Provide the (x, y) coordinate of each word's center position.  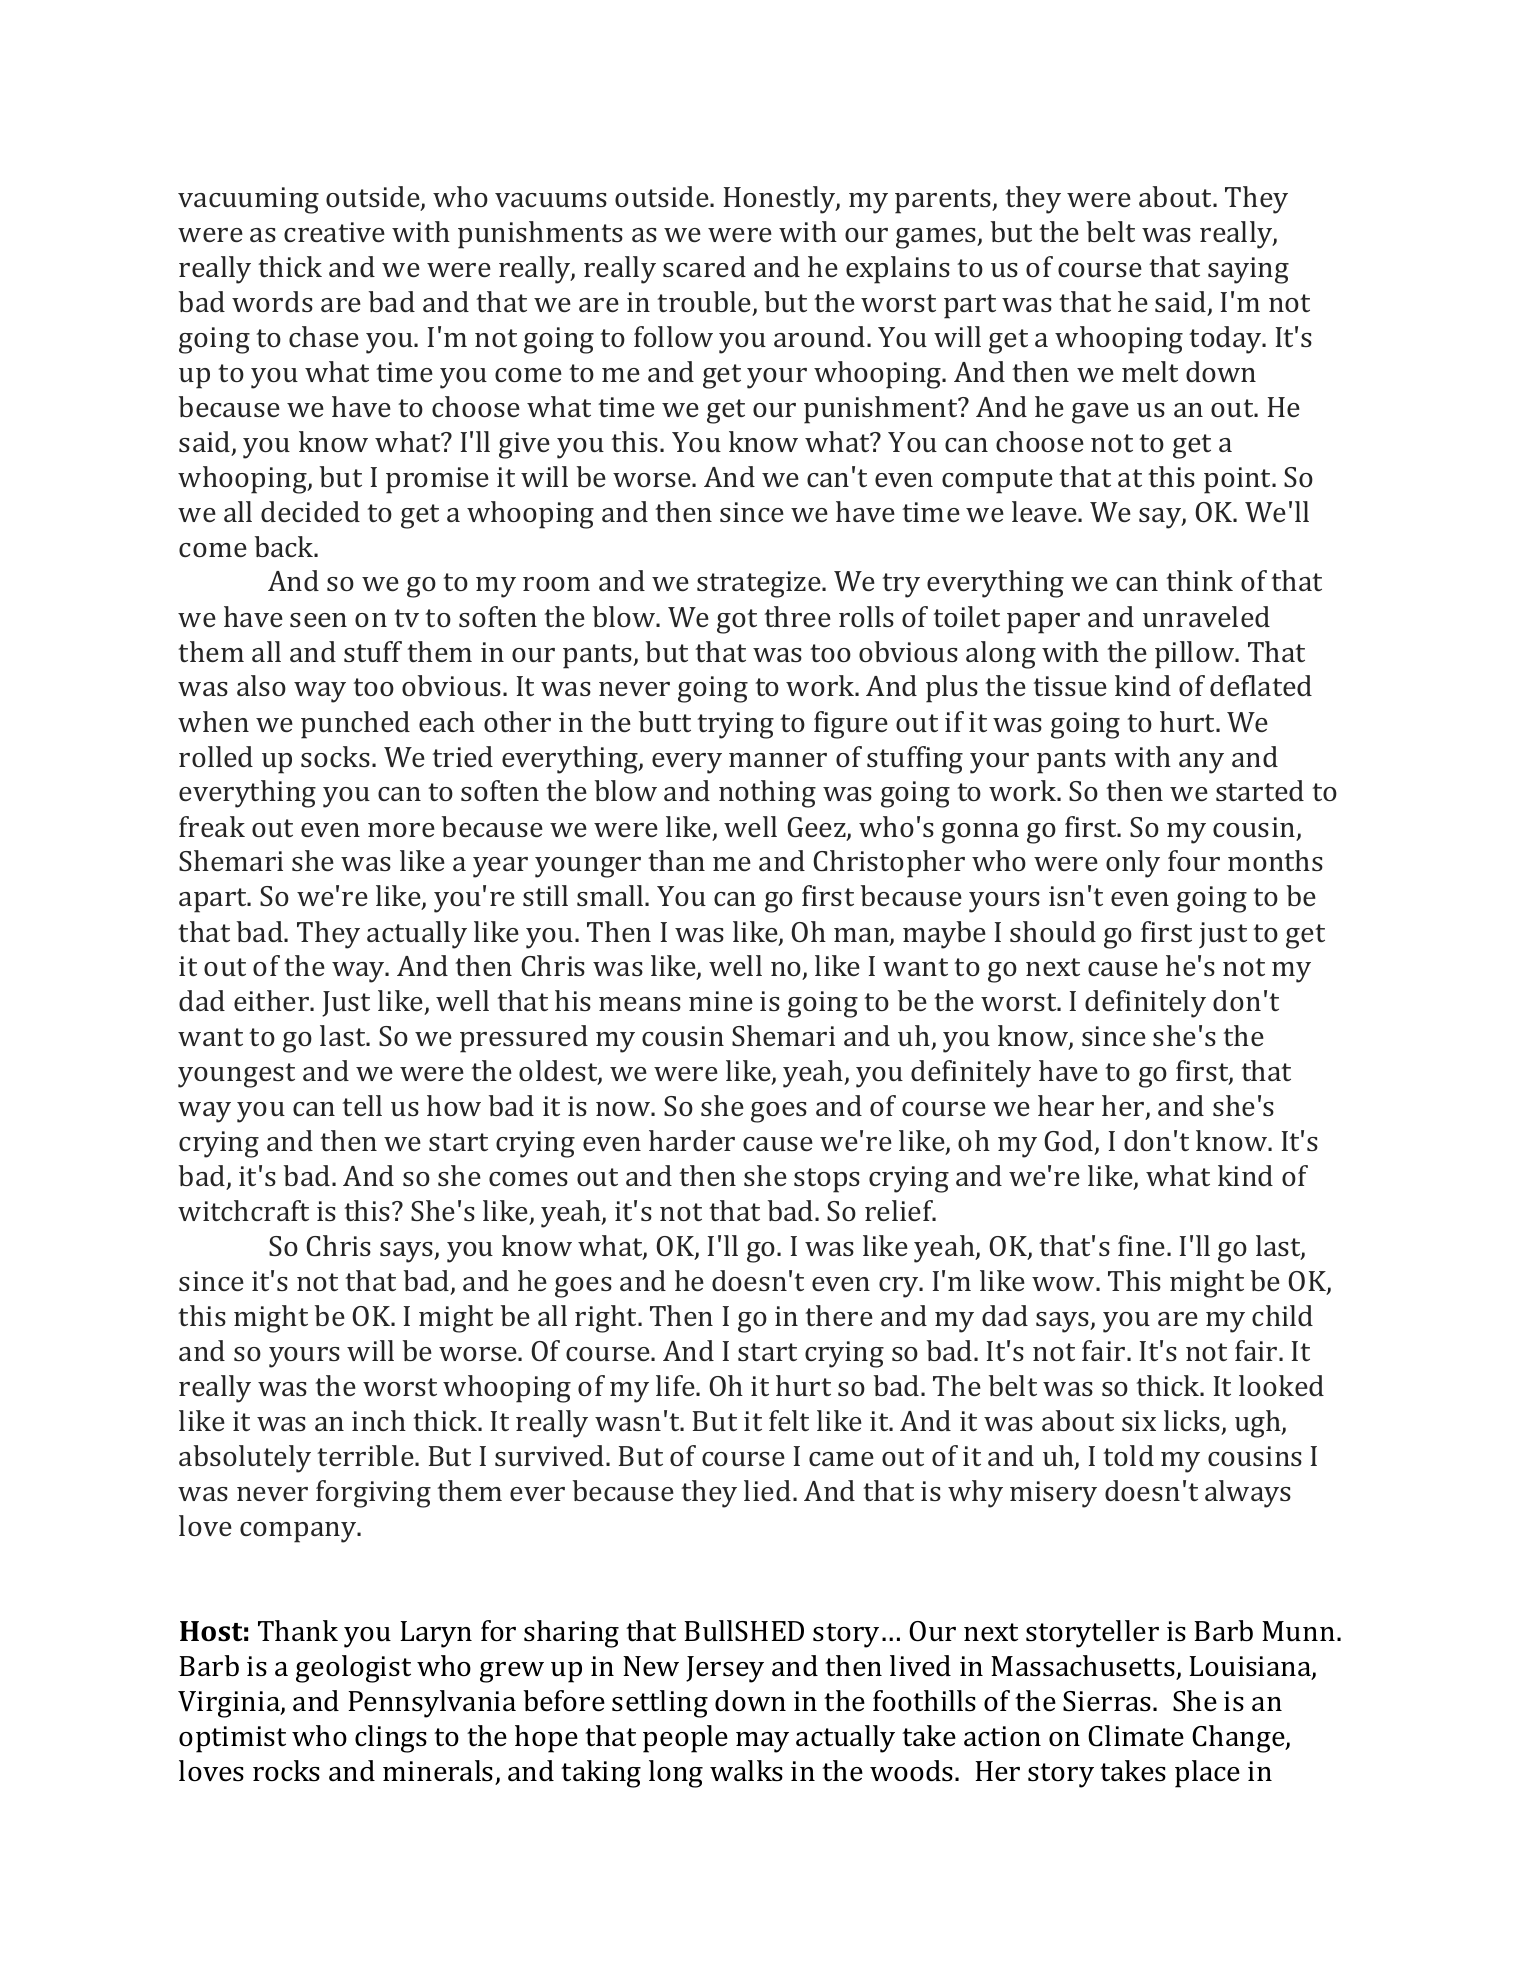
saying (1248, 270)
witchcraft (243, 1210)
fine (1143, 1245)
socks (335, 756)
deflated (1261, 685)
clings (391, 1739)
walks (746, 1771)
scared (704, 266)
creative (334, 232)
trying (735, 725)
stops (827, 1180)
